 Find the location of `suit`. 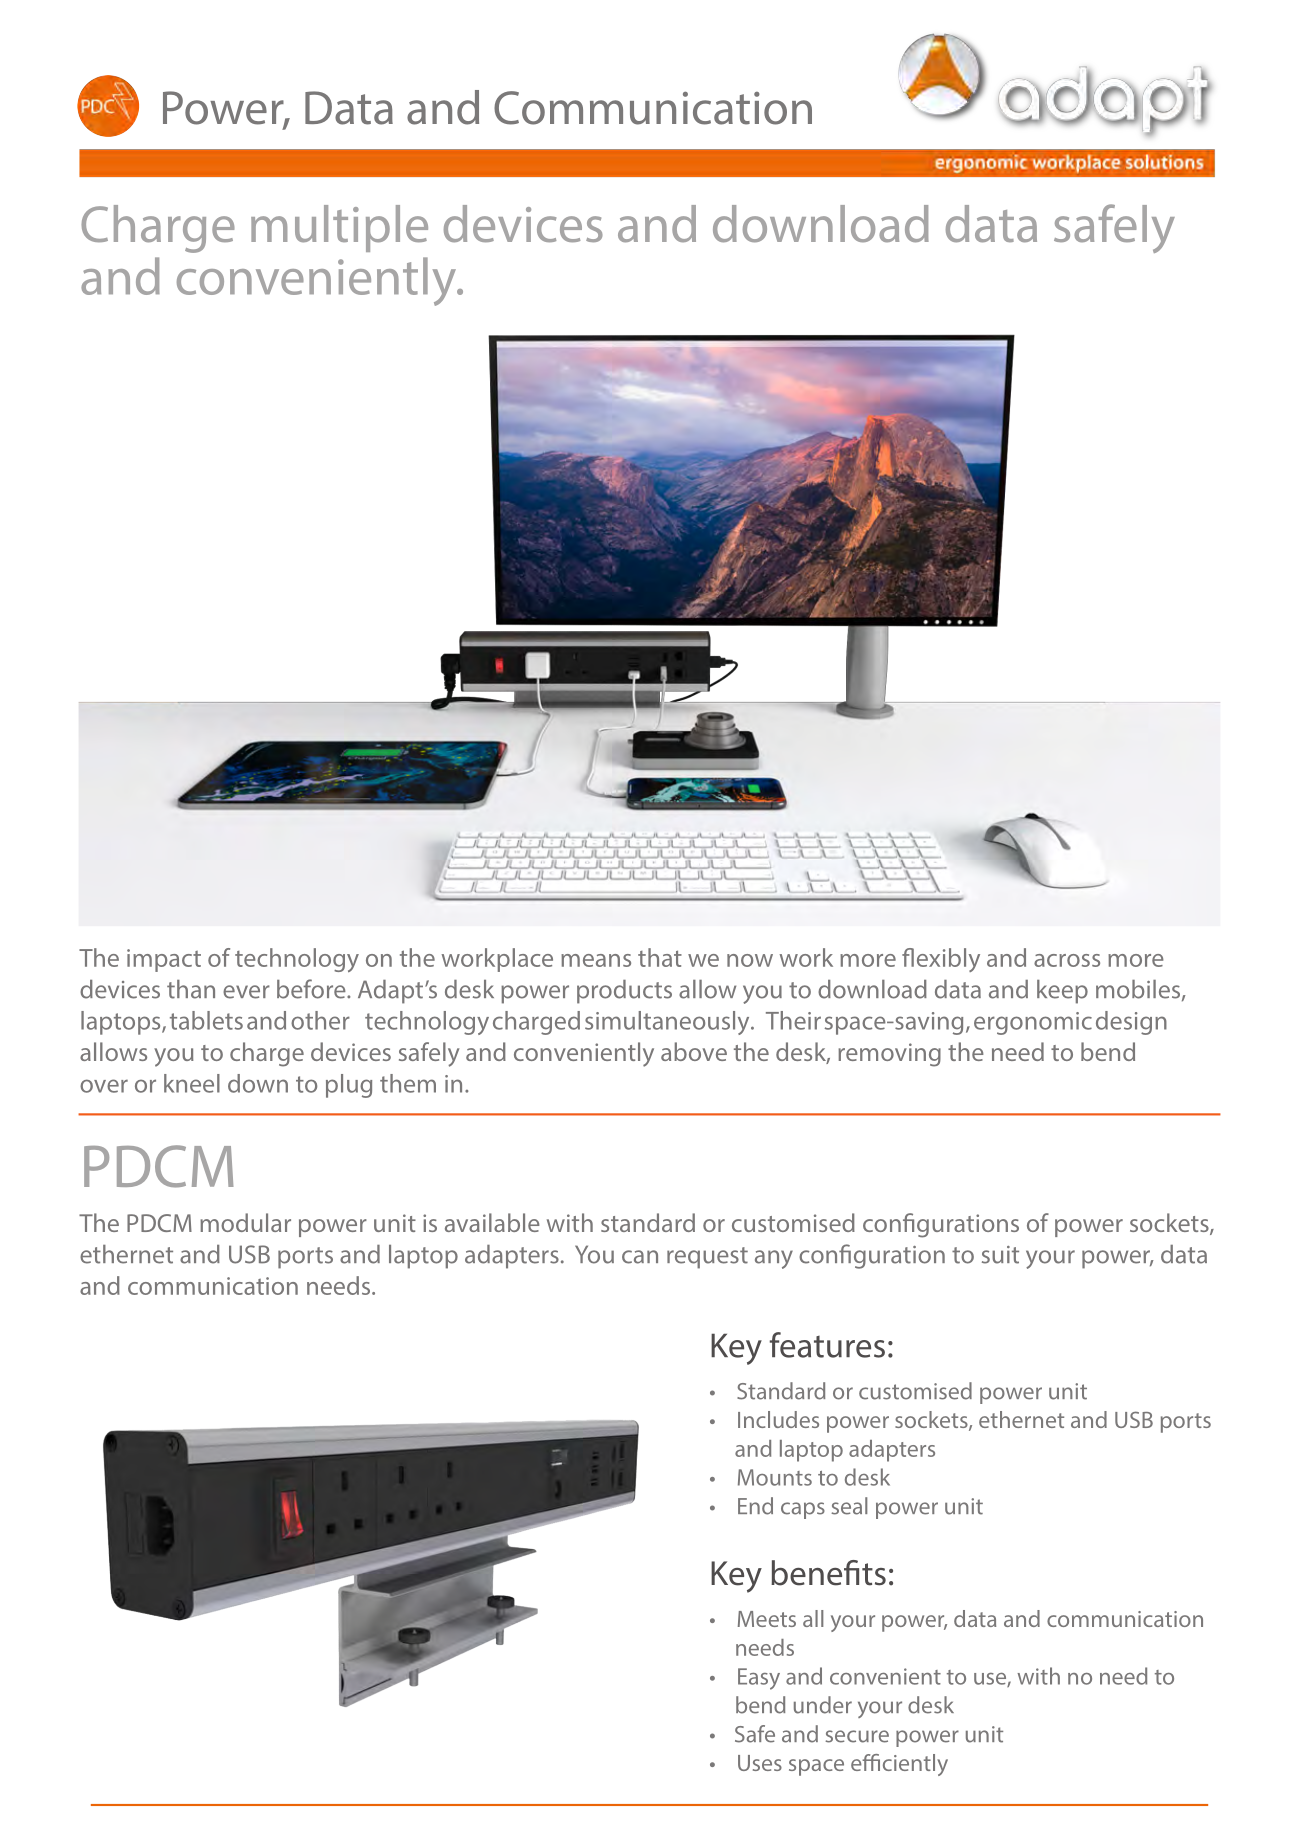

suit is located at coordinates (1000, 1255).
